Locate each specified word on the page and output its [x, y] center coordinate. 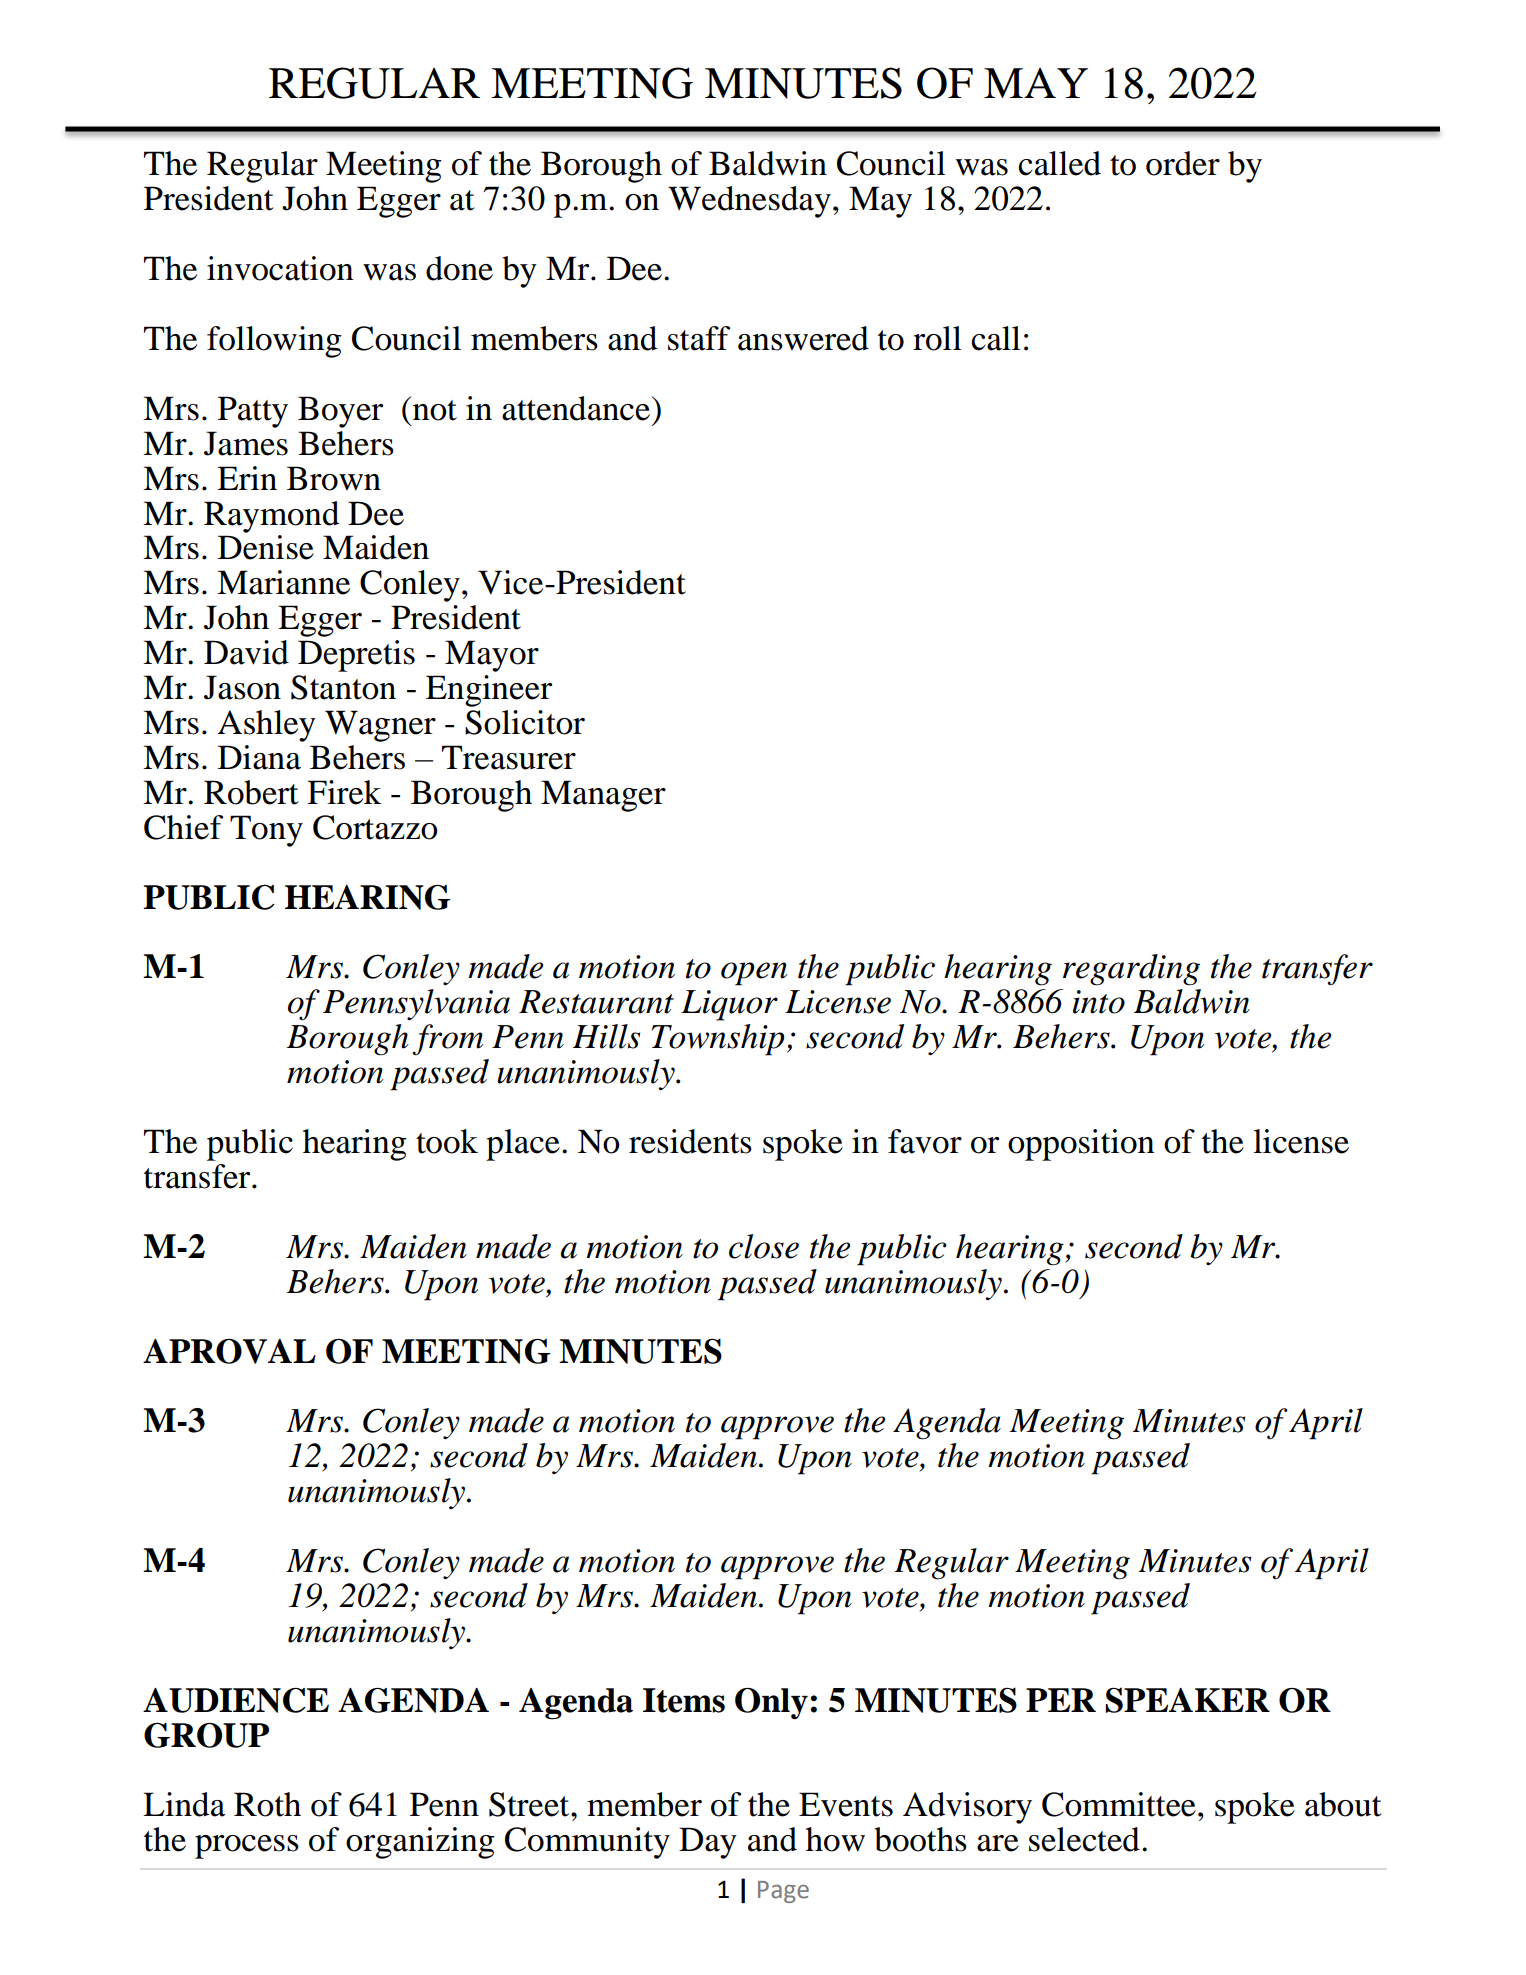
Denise [266, 547]
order [1183, 163]
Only [771, 1703]
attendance [576, 408]
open [754, 974]
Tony [266, 831]
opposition [1081, 1145]
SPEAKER [1187, 1700]
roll [937, 338]
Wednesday [749, 202]
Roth [267, 1804]
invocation [280, 268]
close [764, 1246]
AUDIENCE [236, 1700]
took [447, 1141]
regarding [1131, 970]
